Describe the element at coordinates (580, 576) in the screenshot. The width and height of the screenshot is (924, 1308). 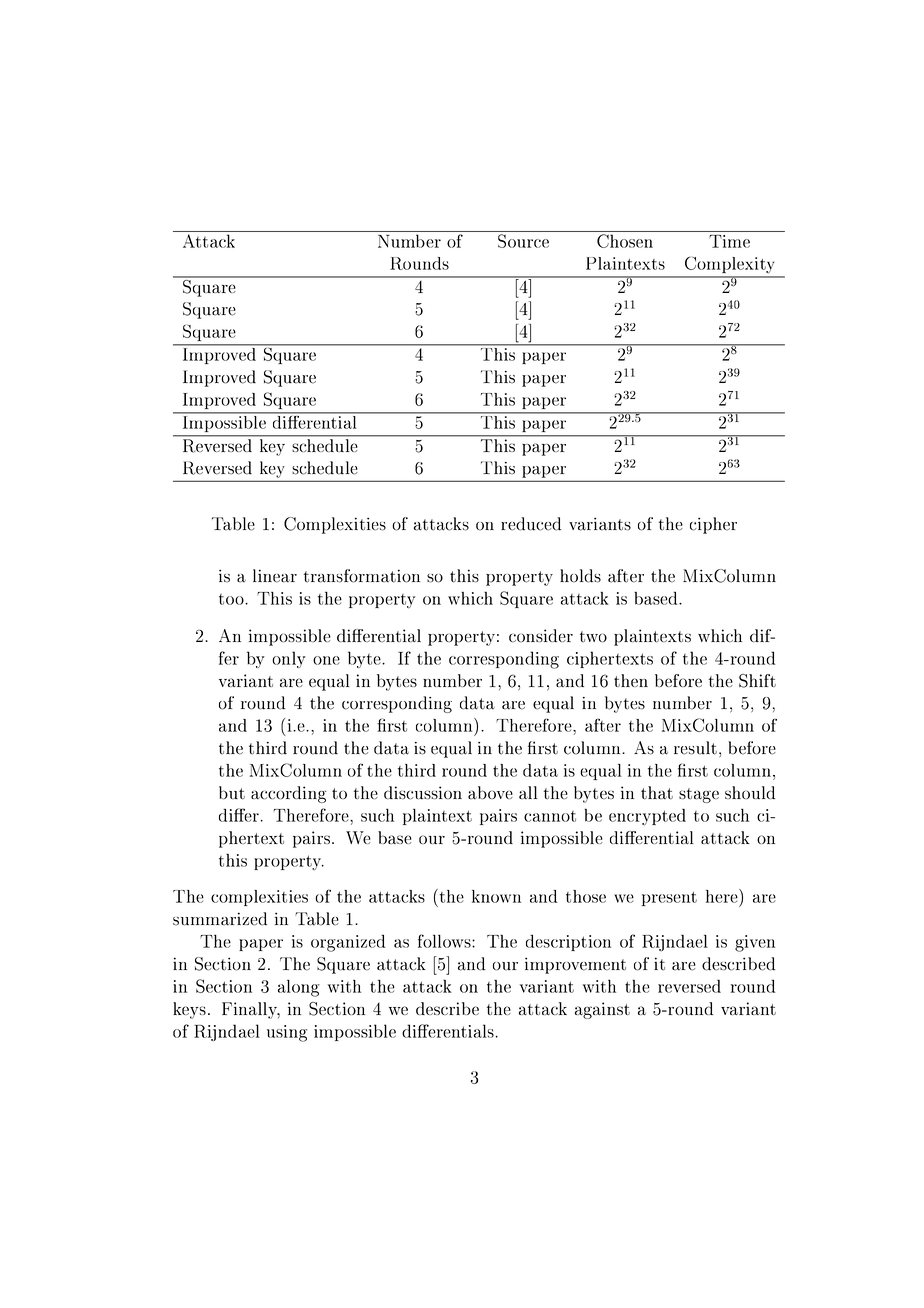
I see `holds` at that location.
